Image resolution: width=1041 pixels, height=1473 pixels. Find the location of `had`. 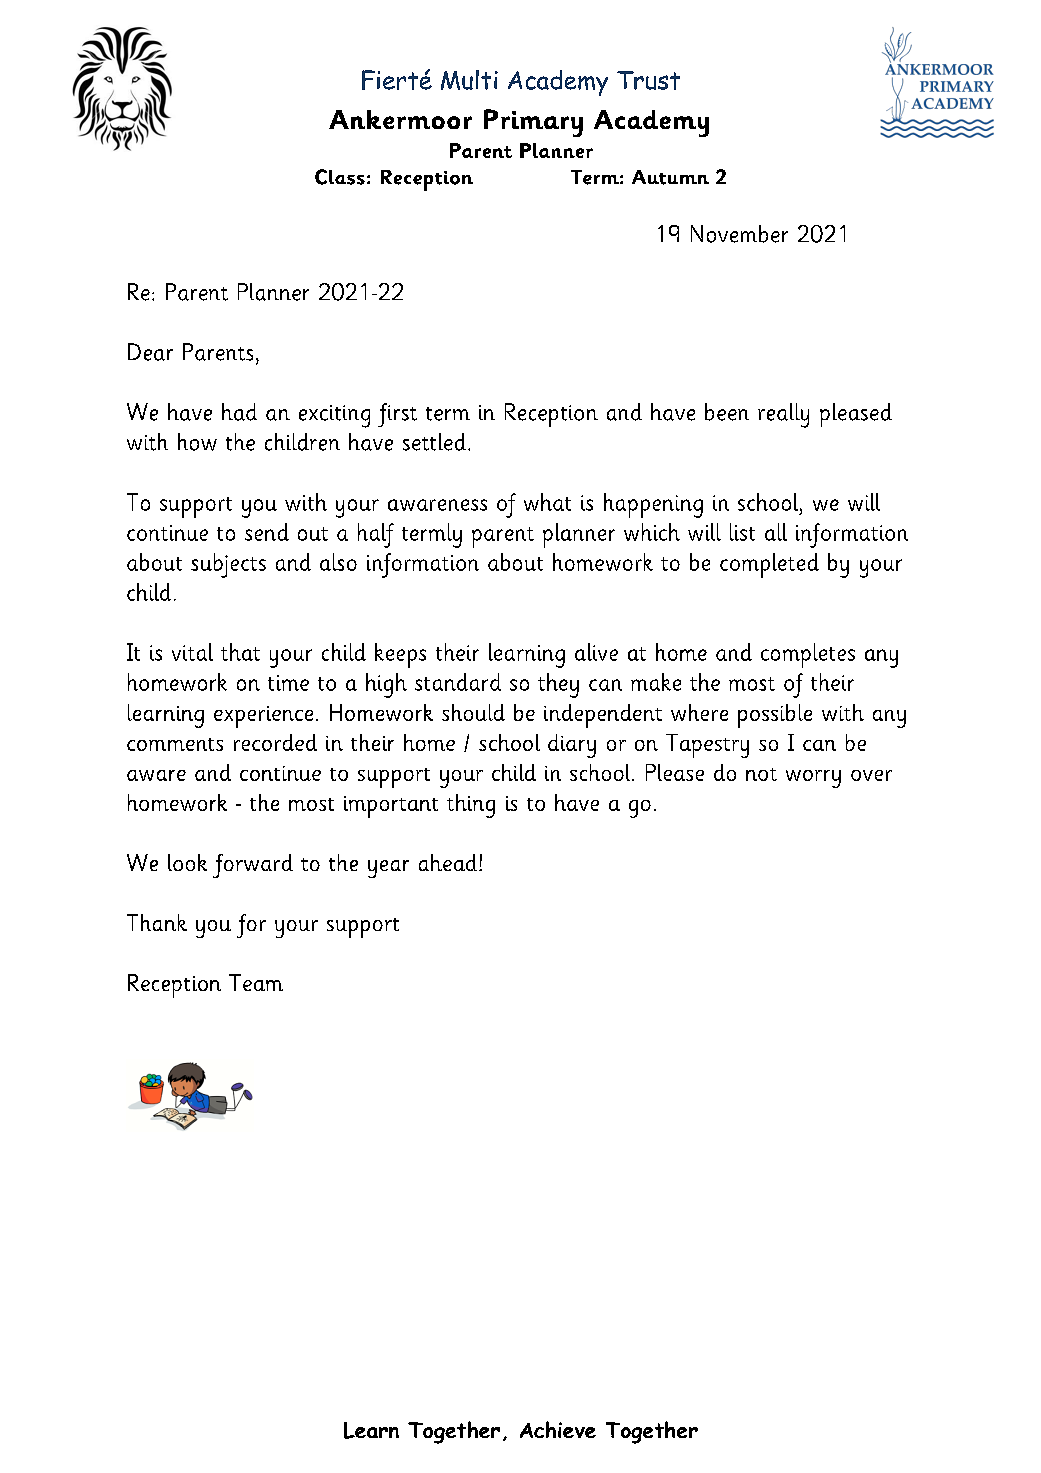

had is located at coordinates (239, 412).
